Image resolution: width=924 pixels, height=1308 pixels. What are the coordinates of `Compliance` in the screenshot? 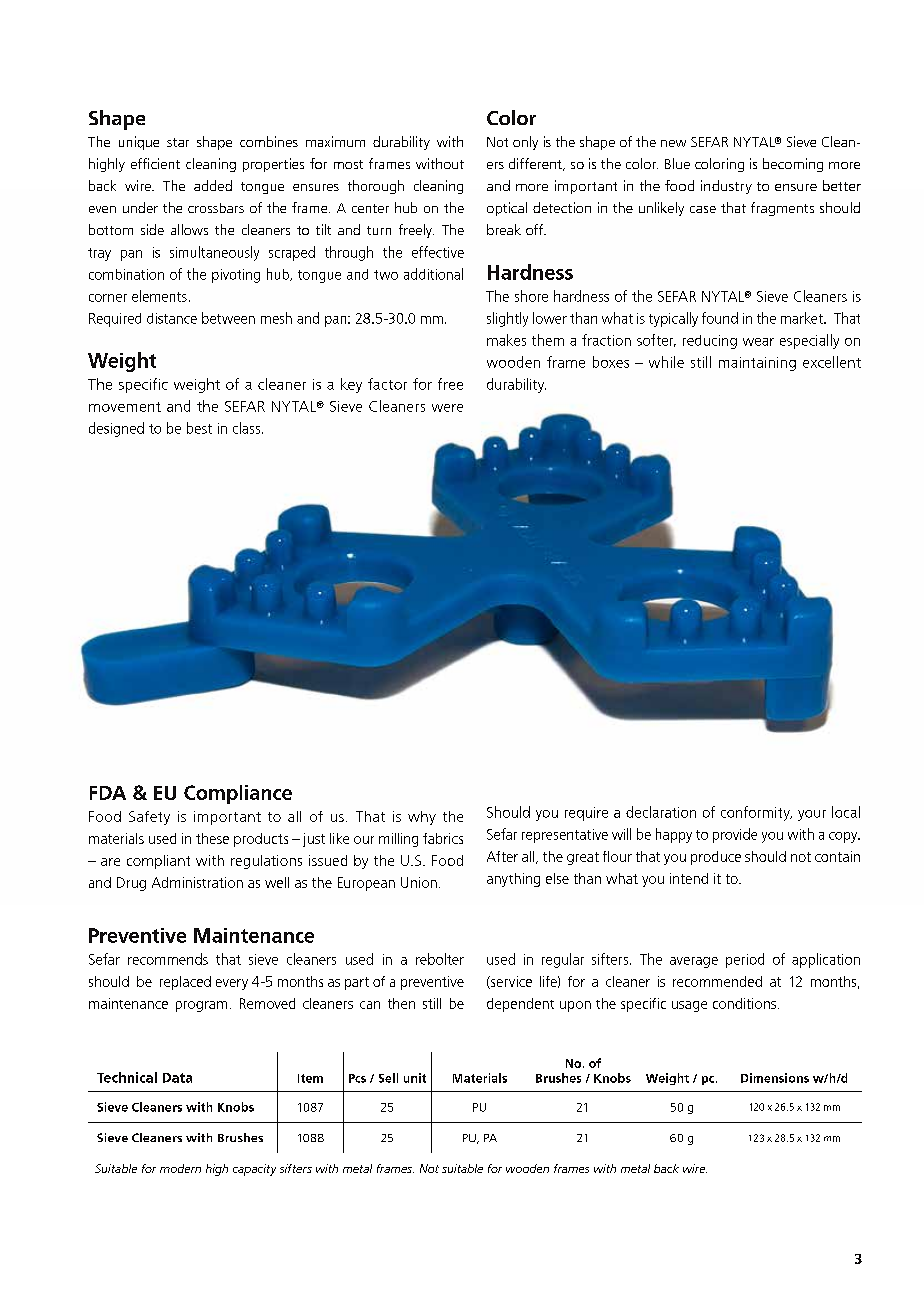 It's located at (238, 794).
